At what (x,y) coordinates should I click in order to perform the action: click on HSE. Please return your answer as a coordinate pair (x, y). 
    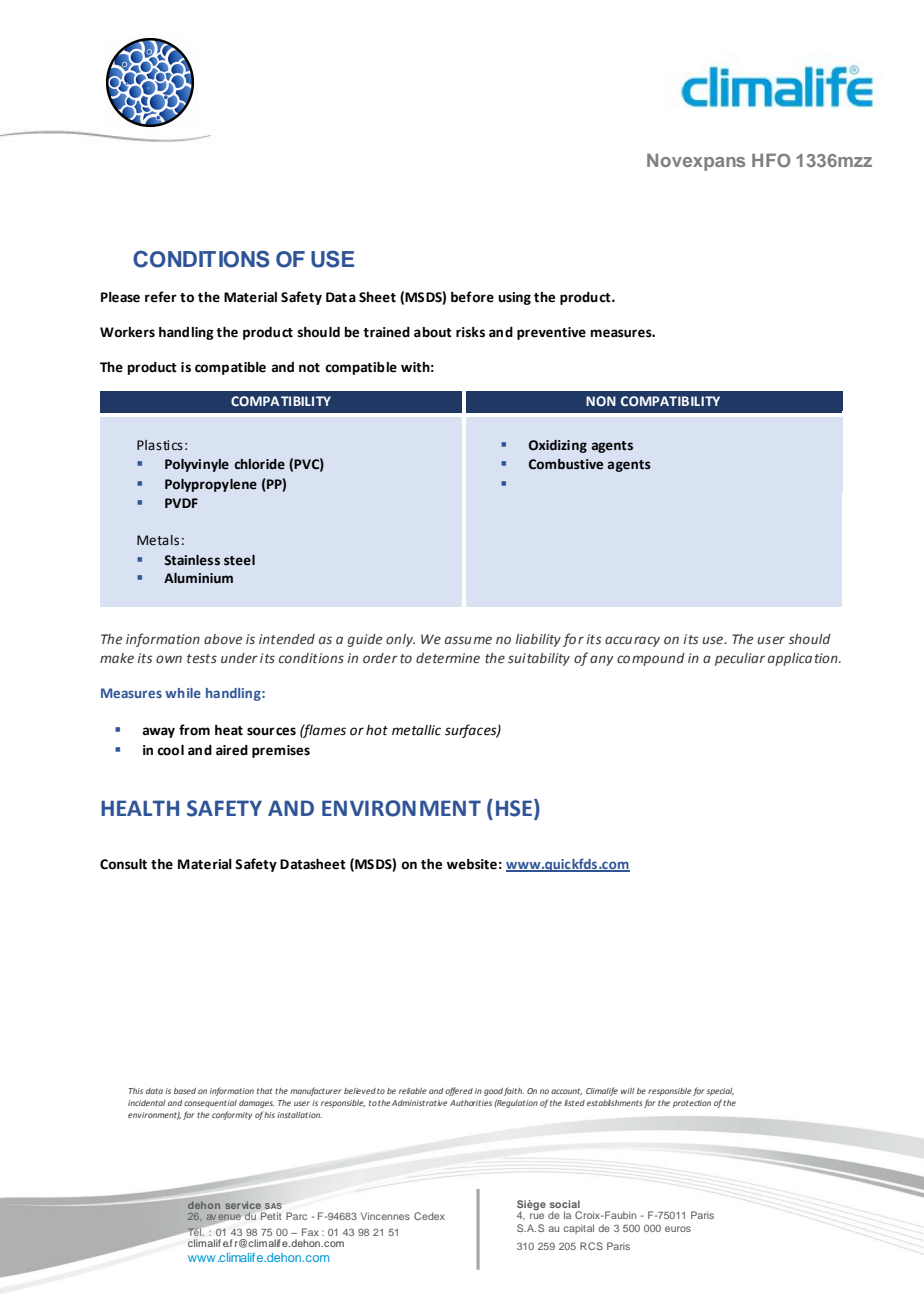
    Looking at the image, I should click on (515, 808).
